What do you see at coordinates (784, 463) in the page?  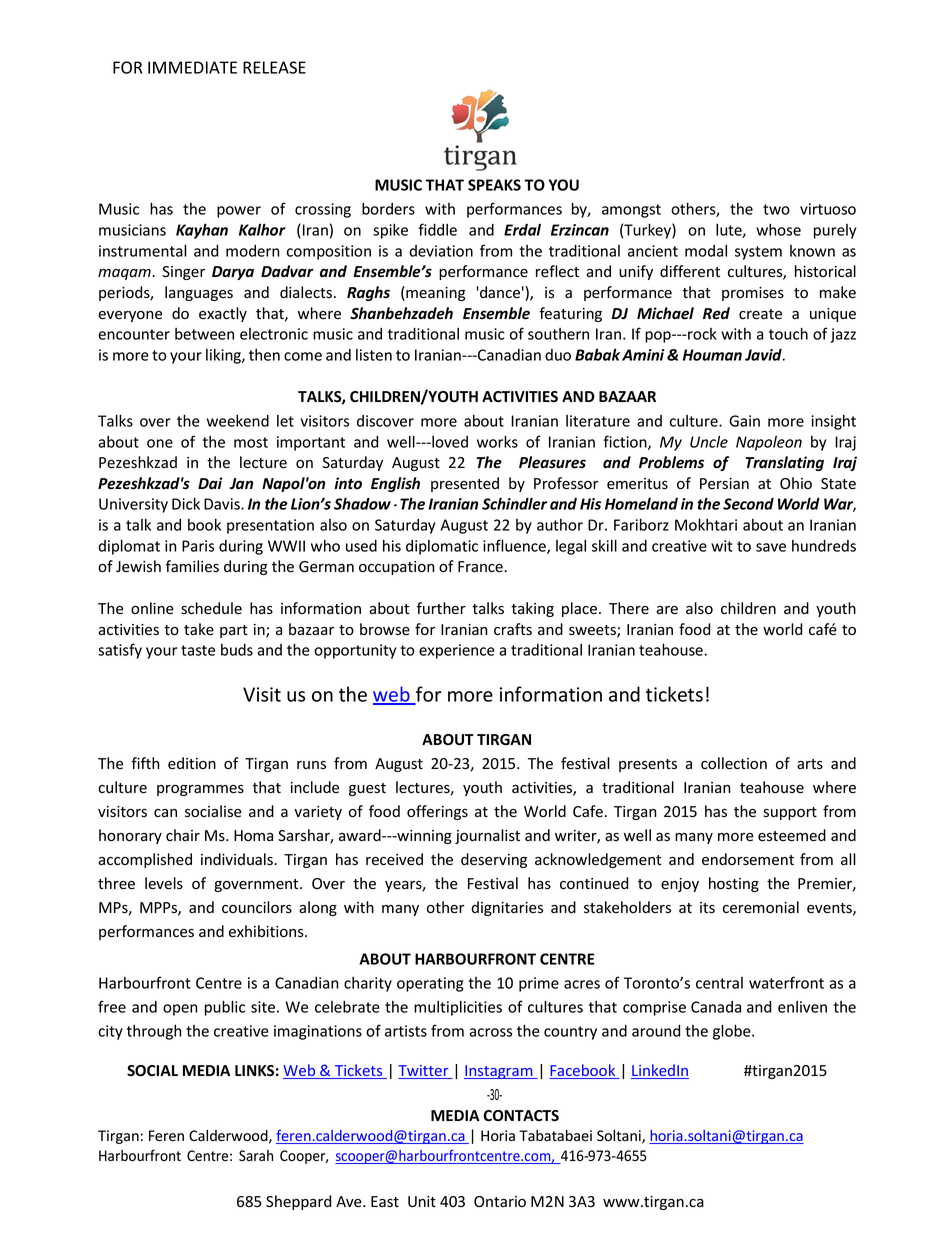 I see `Translating` at bounding box center [784, 463].
